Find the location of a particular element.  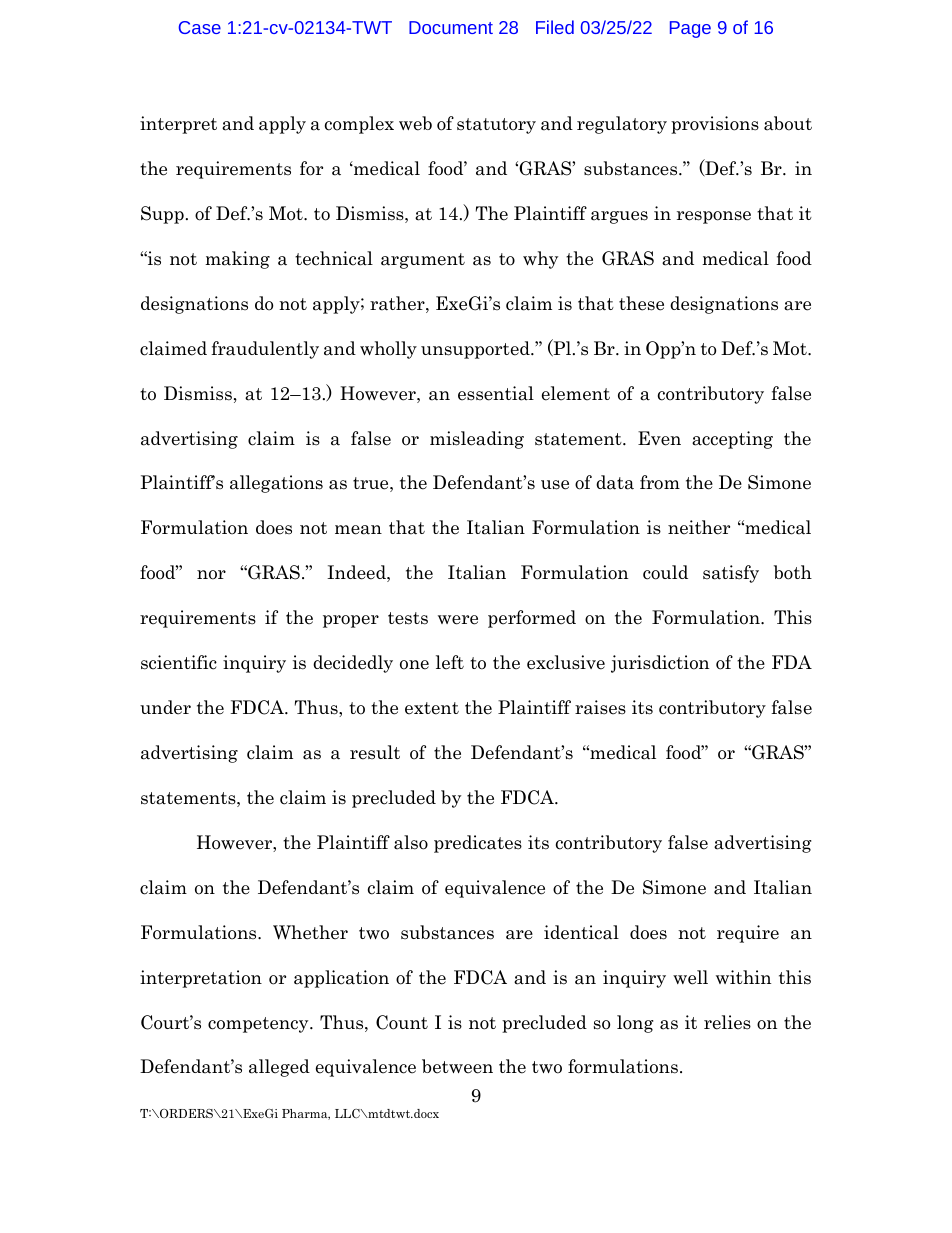

competency is located at coordinates (259, 1025).
